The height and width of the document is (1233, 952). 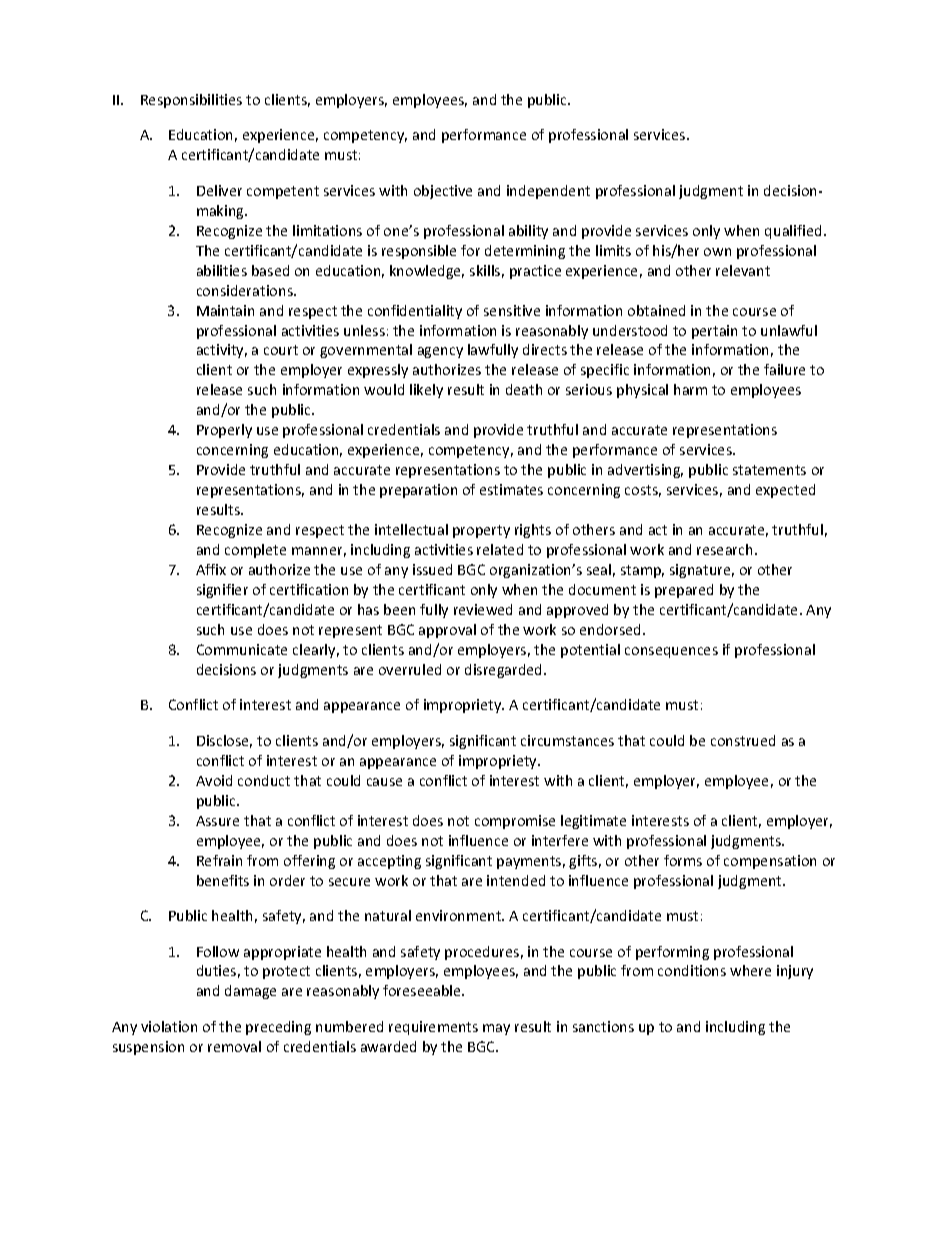 What do you see at coordinates (511, 489) in the document?
I see `estimates` at bounding box center [511, 489].
